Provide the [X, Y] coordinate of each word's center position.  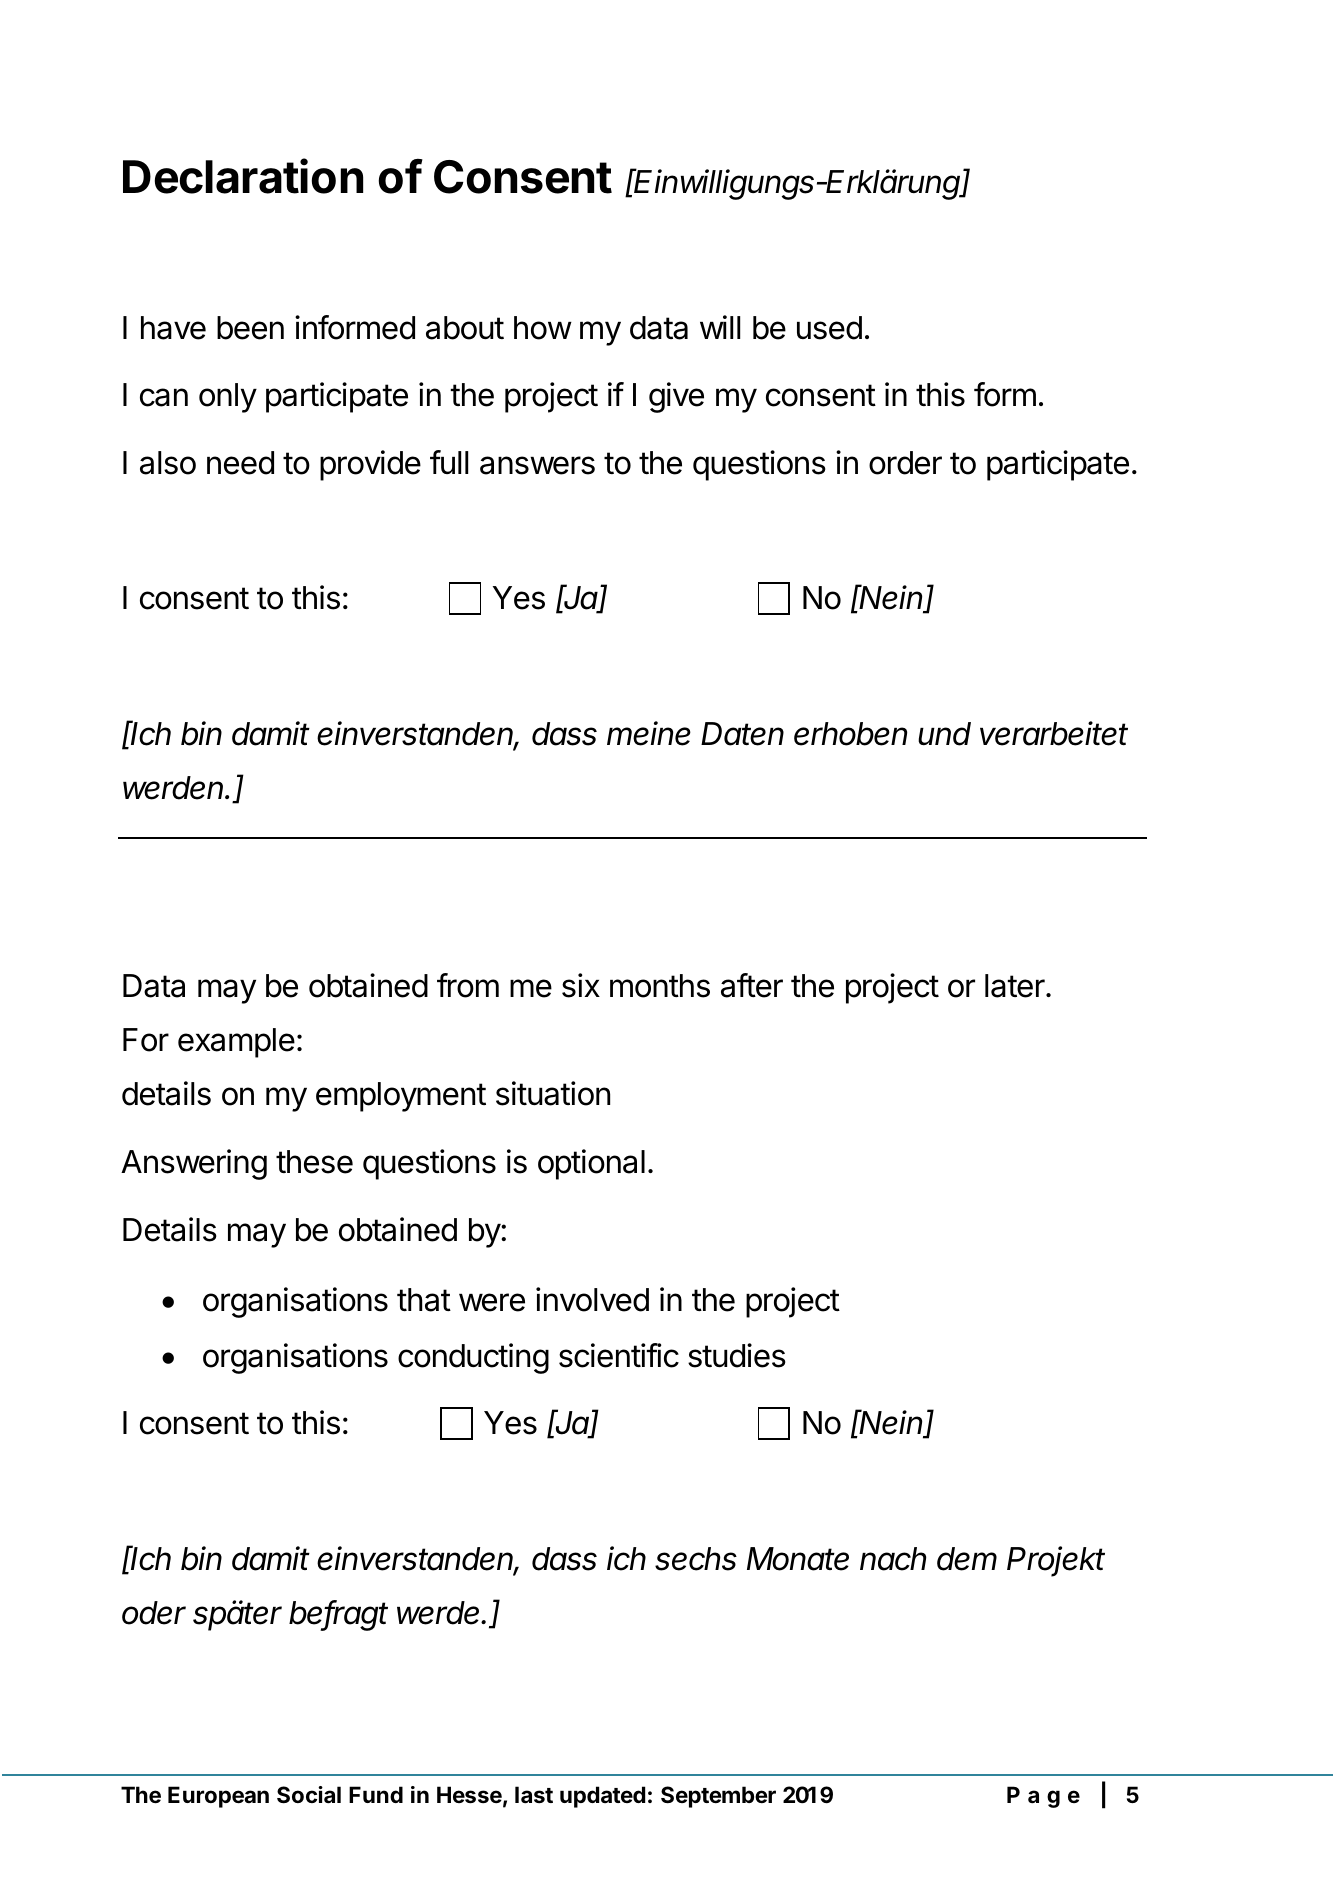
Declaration [243, 176]
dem [967, 1559]
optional [591, 1164]
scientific [619, 1355]
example [236, 1043]
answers [537, 465]
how [543, 328]
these [314, 1162]
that [424, 1300]
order [905, 463]
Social [309, 1795]
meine [649, 733]
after [752, 985]
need [240, 463]
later [1016, 986]
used [829, 328]
